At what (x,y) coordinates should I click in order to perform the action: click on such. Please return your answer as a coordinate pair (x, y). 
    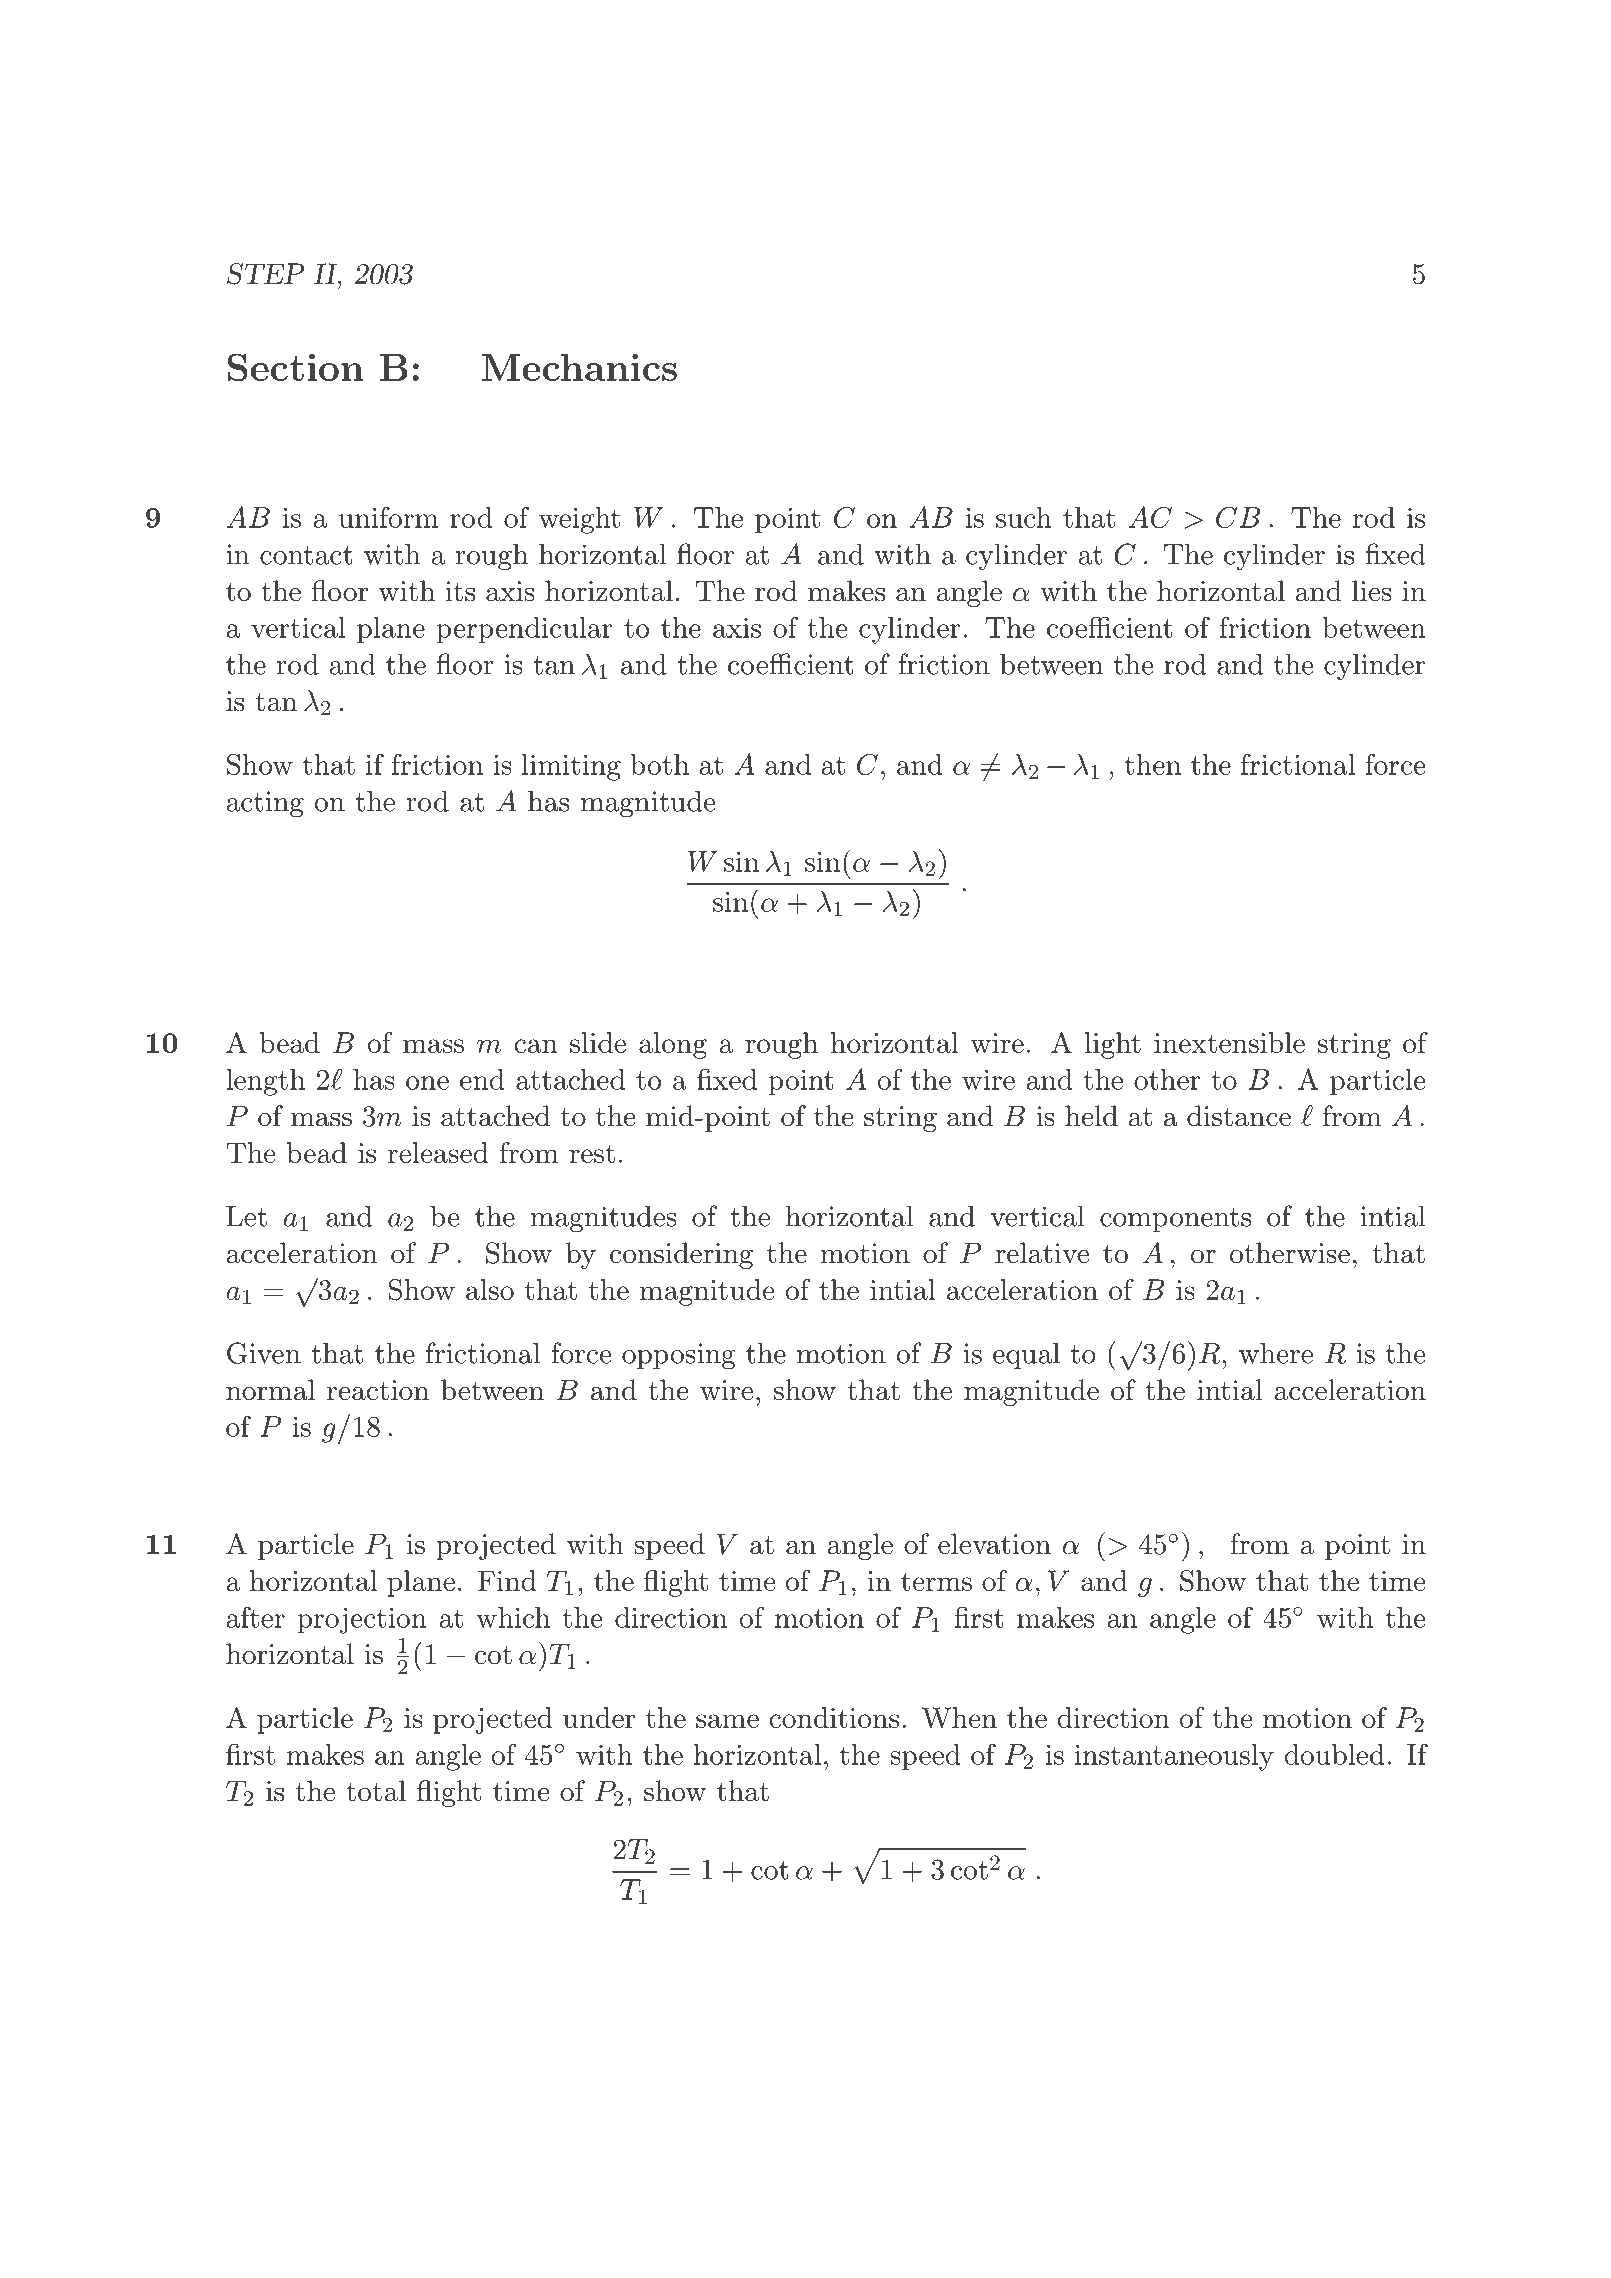
    Looking at the image, I should click on (1024, 517).
